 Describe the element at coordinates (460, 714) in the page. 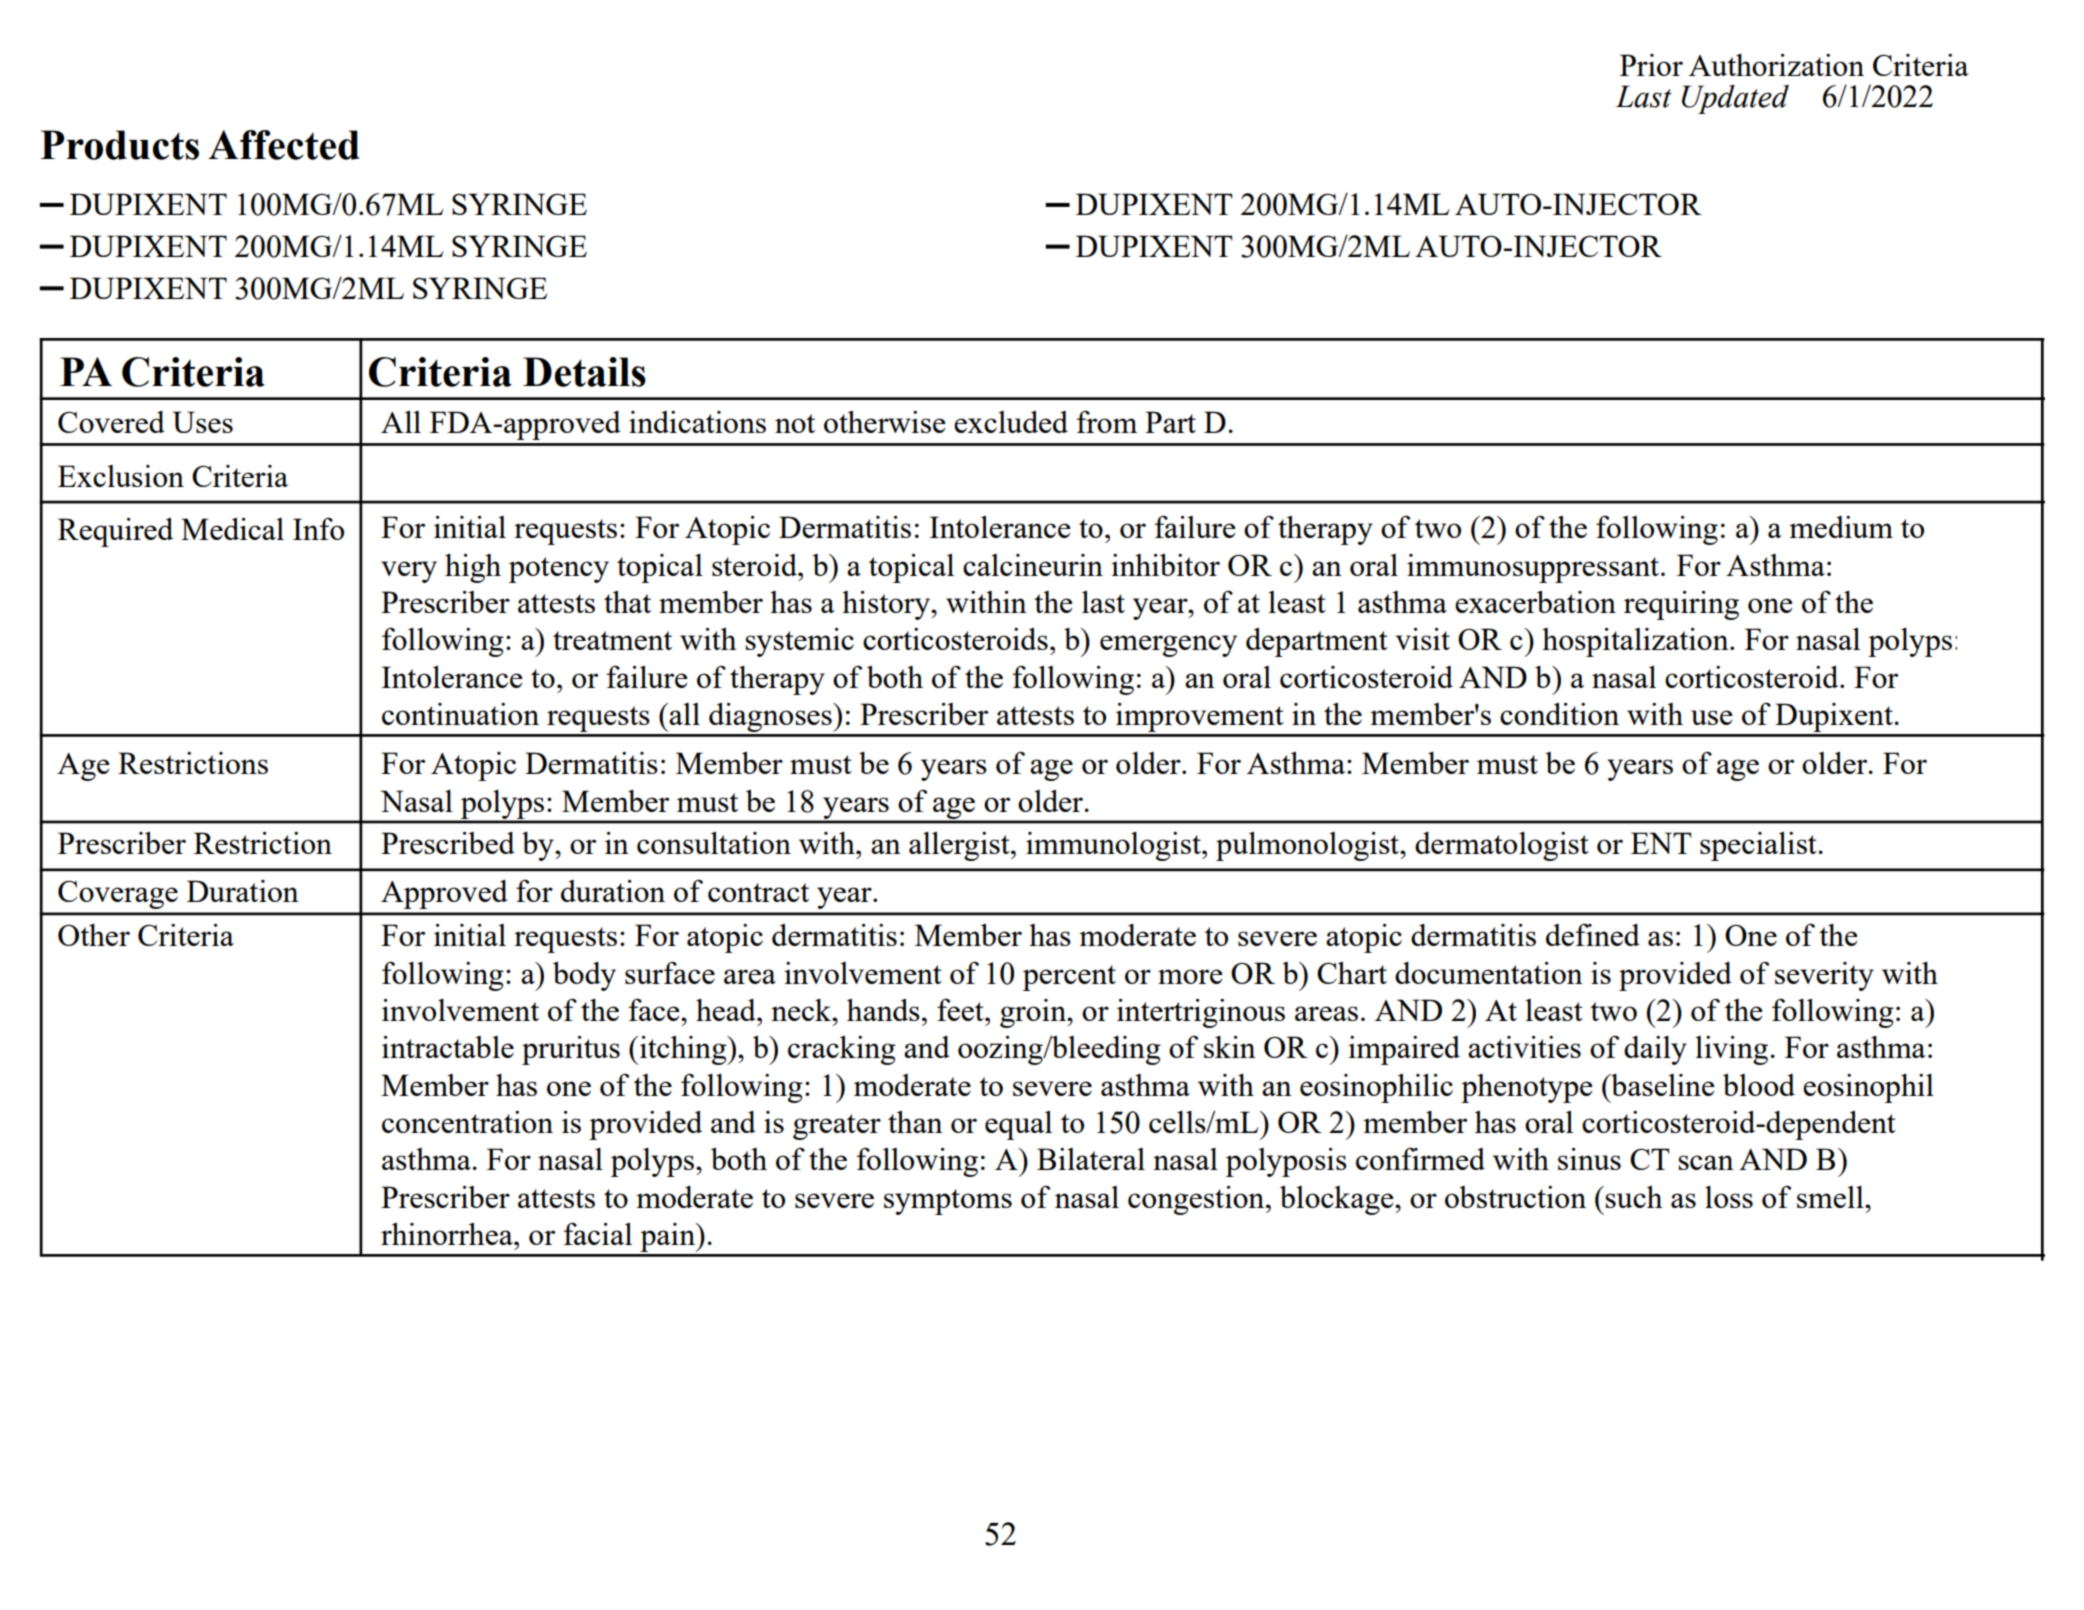

I see `continuation` at that location.
